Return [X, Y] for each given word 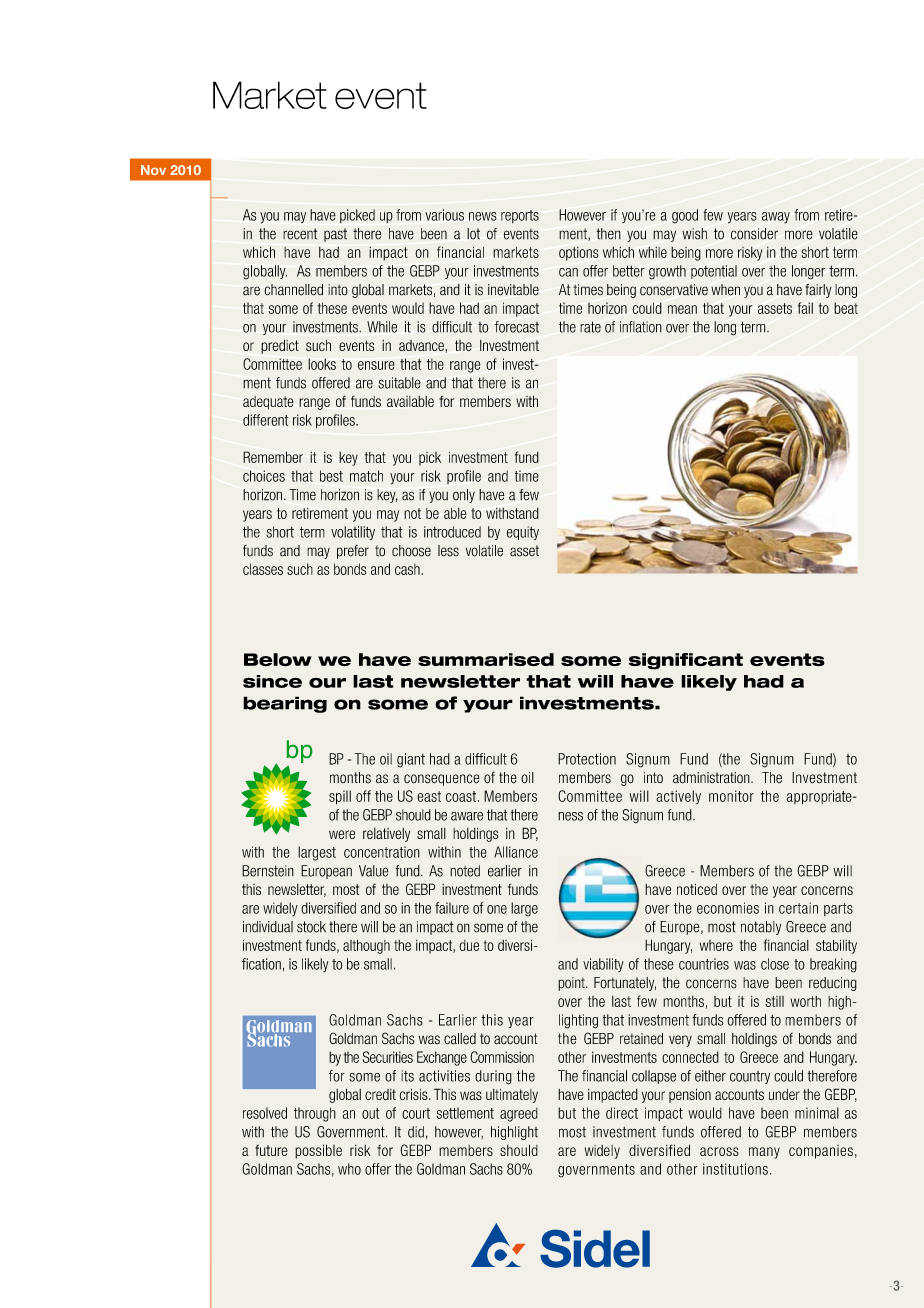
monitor [731, 796]
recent [300, 234]
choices [264, 476]
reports [520, 216]
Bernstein [268, 871]
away [776, 217]
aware [467, 816]
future [271, 1150]
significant [686, 661]
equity [523, 533]
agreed [519, 1114]
